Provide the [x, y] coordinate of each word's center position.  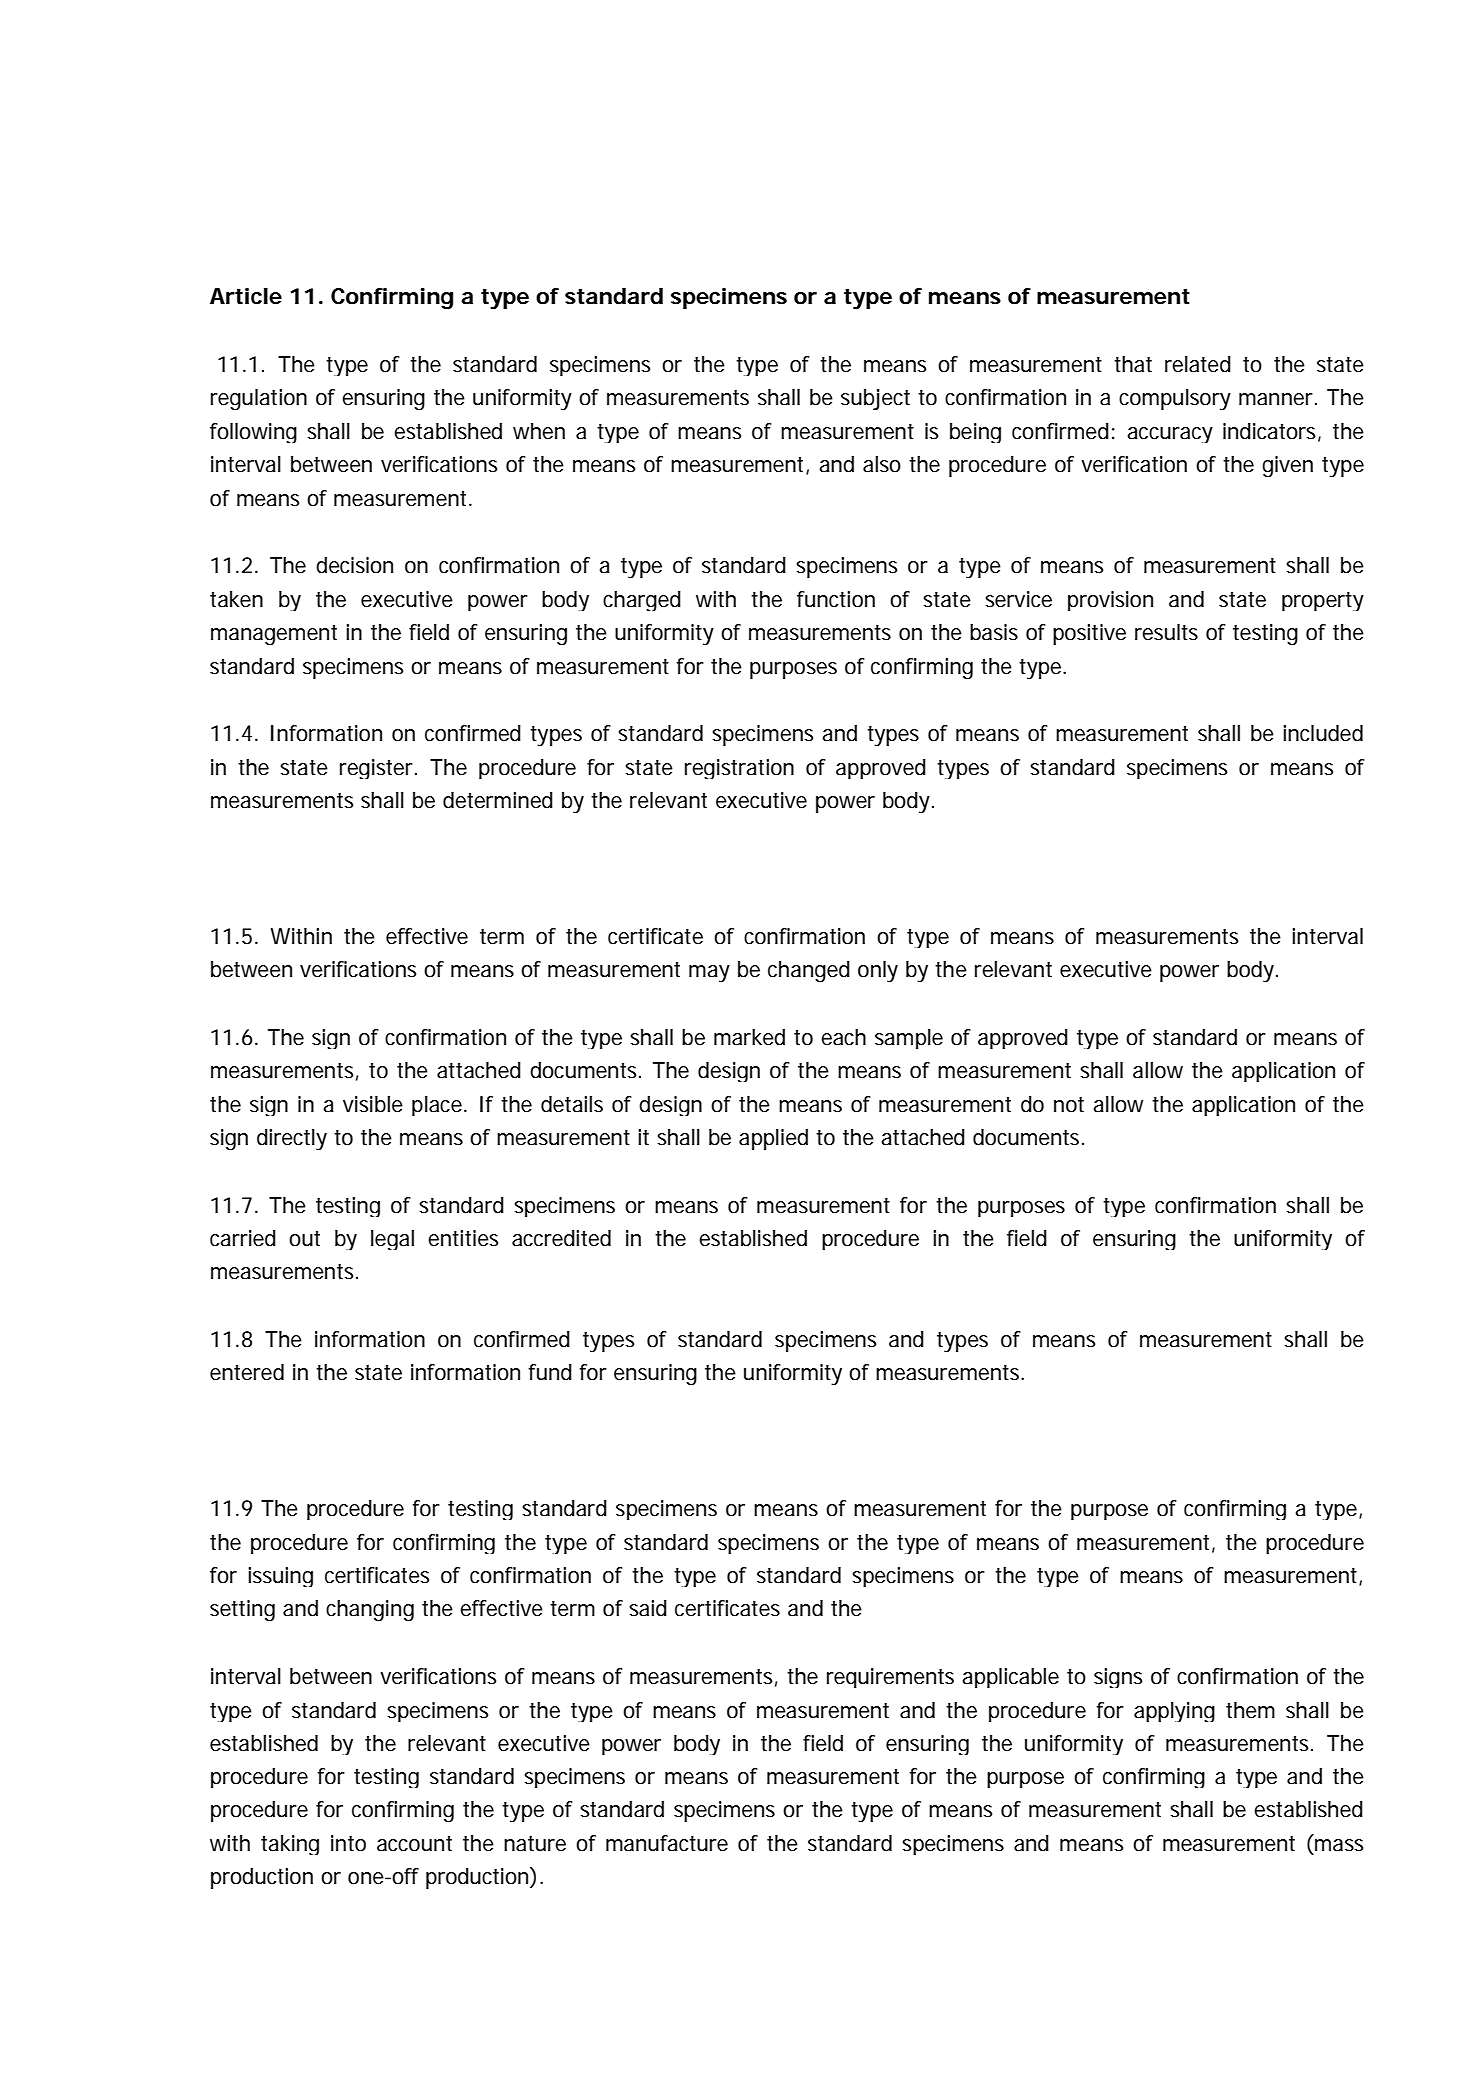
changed [809, 971]
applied [773, 1139]
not [1069, 1105]
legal [392, 1240]
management [274, 635]
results [1166, 632]
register [378, 769]
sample [909, 1039]
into [348, 1843]
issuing [280, 1577]
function [836, 599]
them [1250, 1710]
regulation [259, 399]
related [1198, 364]
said [648, 1608]
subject [875, 399]
